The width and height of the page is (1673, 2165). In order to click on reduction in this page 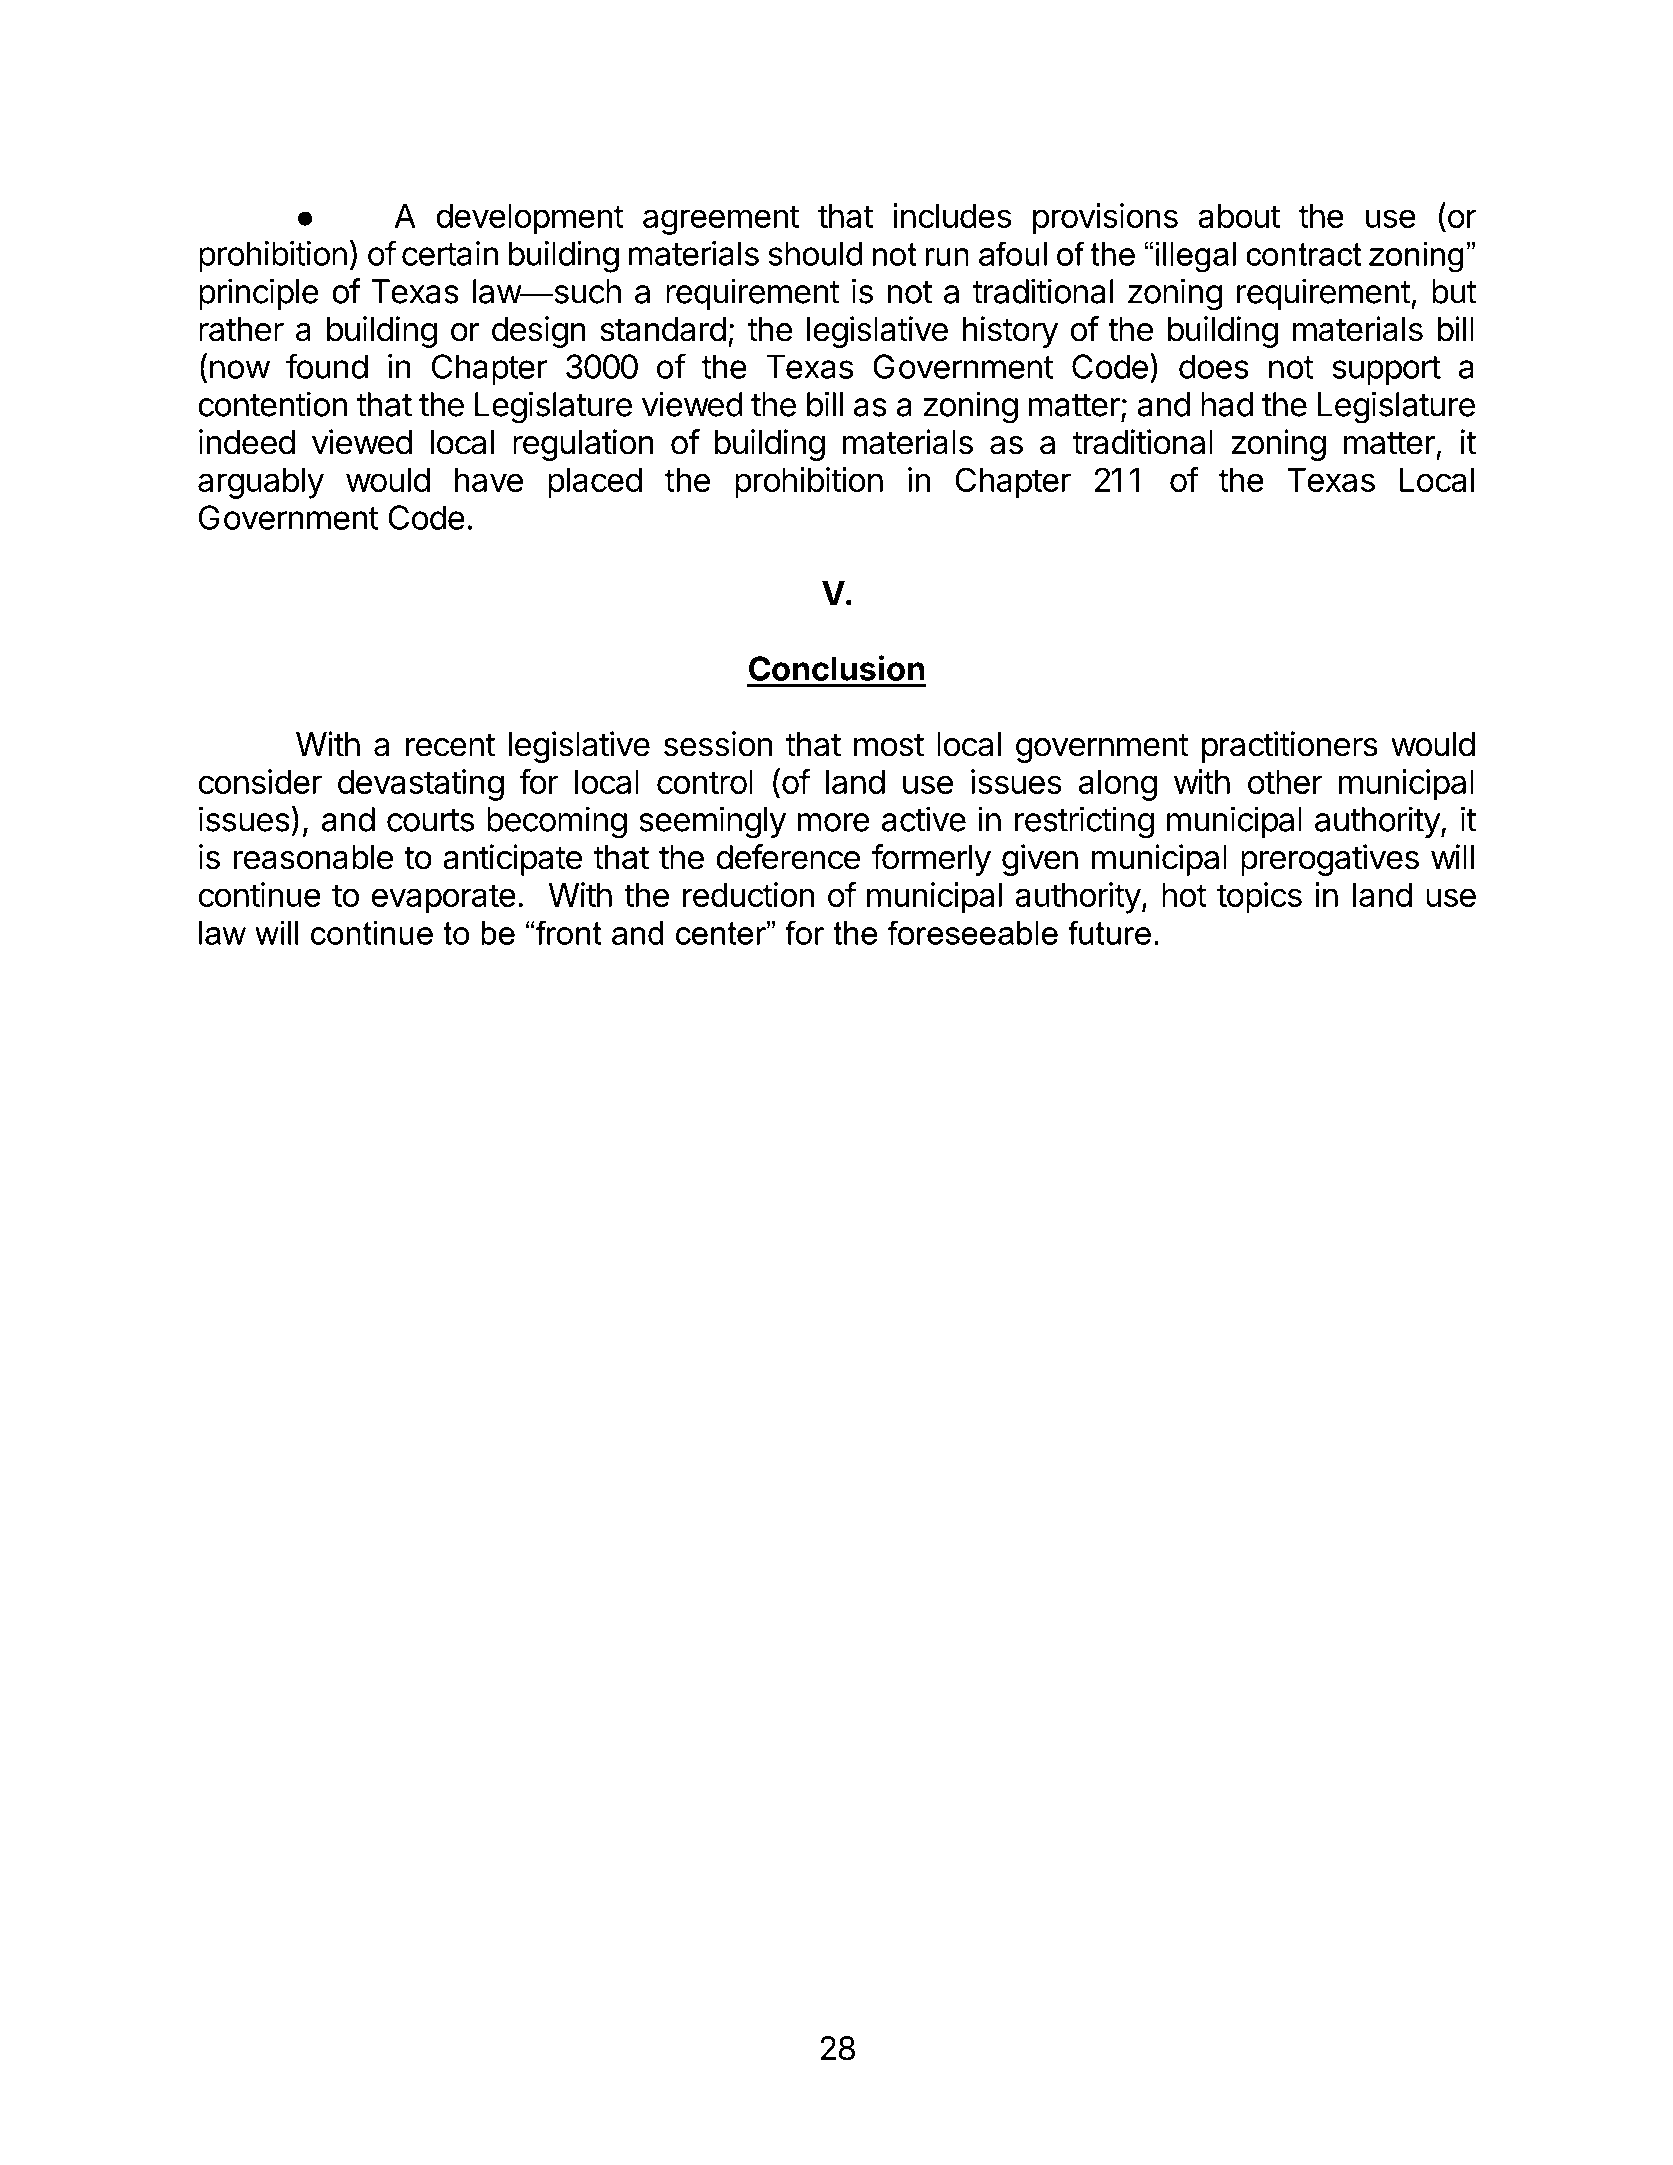, I will do `click(748, 894)`.
